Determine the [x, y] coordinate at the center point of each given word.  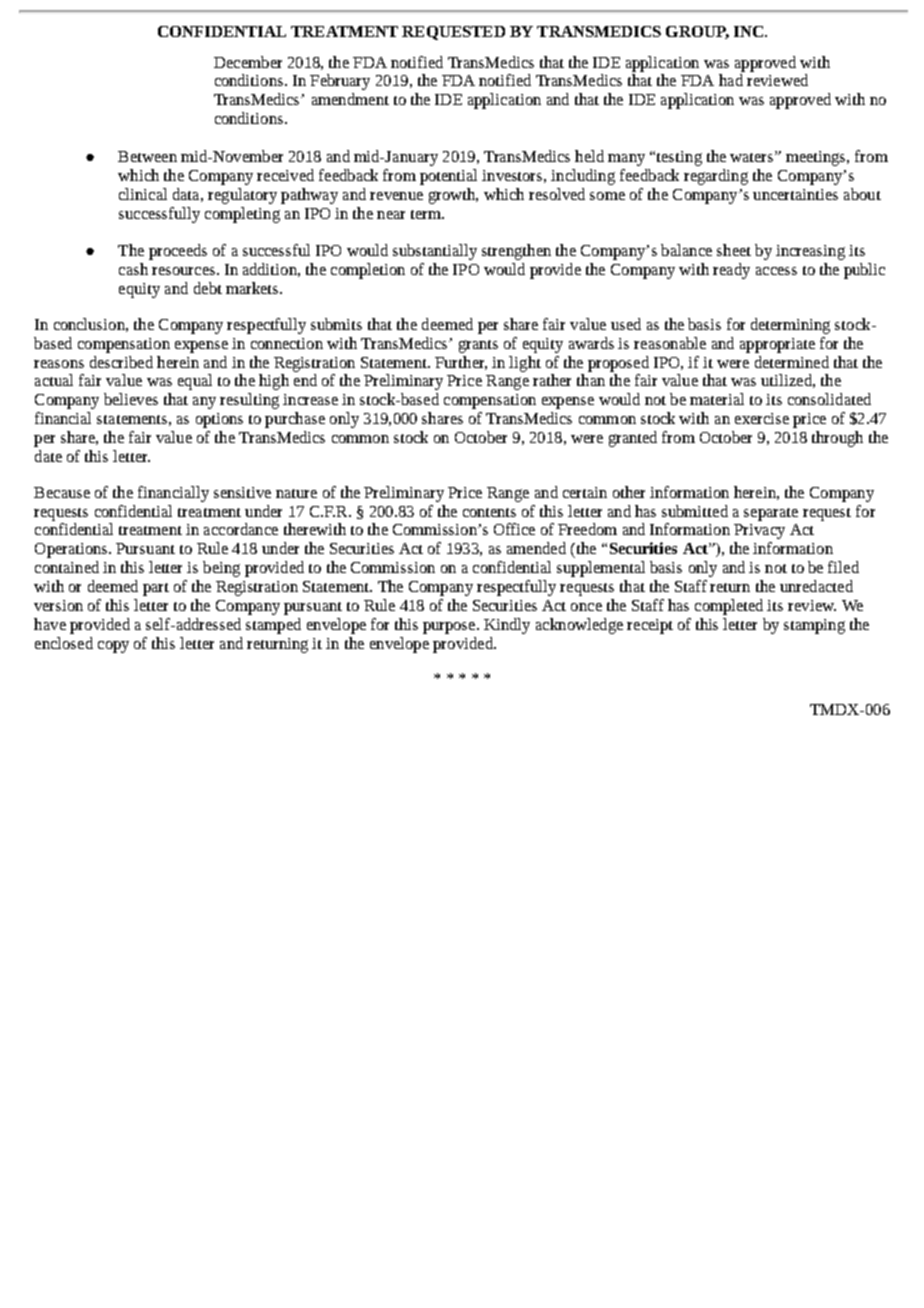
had [731, 80]
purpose [450, 628]
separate [771, 514]
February [340, 82]
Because [62, 492]
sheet [734, 250]
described [121, 362]
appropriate [777, 345]
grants [478, 346]
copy [113, 647]
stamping [814, 626]
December [248, 62]
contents [489, 512]
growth [453, 196]
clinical [143, 194]
